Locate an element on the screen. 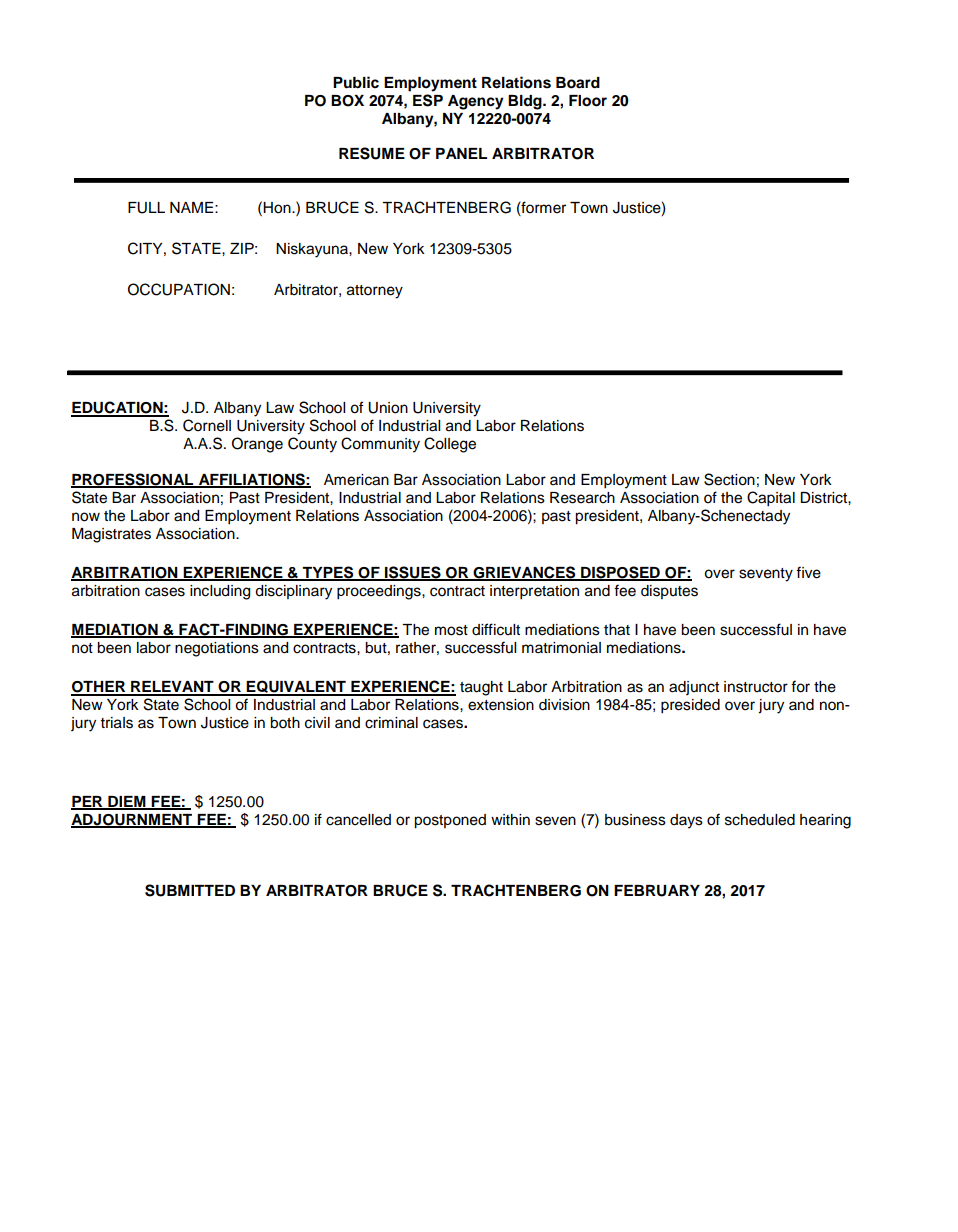 Image resolution: width=958 pixels, height=1232 pixels. Union is located at coordinates (388, 408).
